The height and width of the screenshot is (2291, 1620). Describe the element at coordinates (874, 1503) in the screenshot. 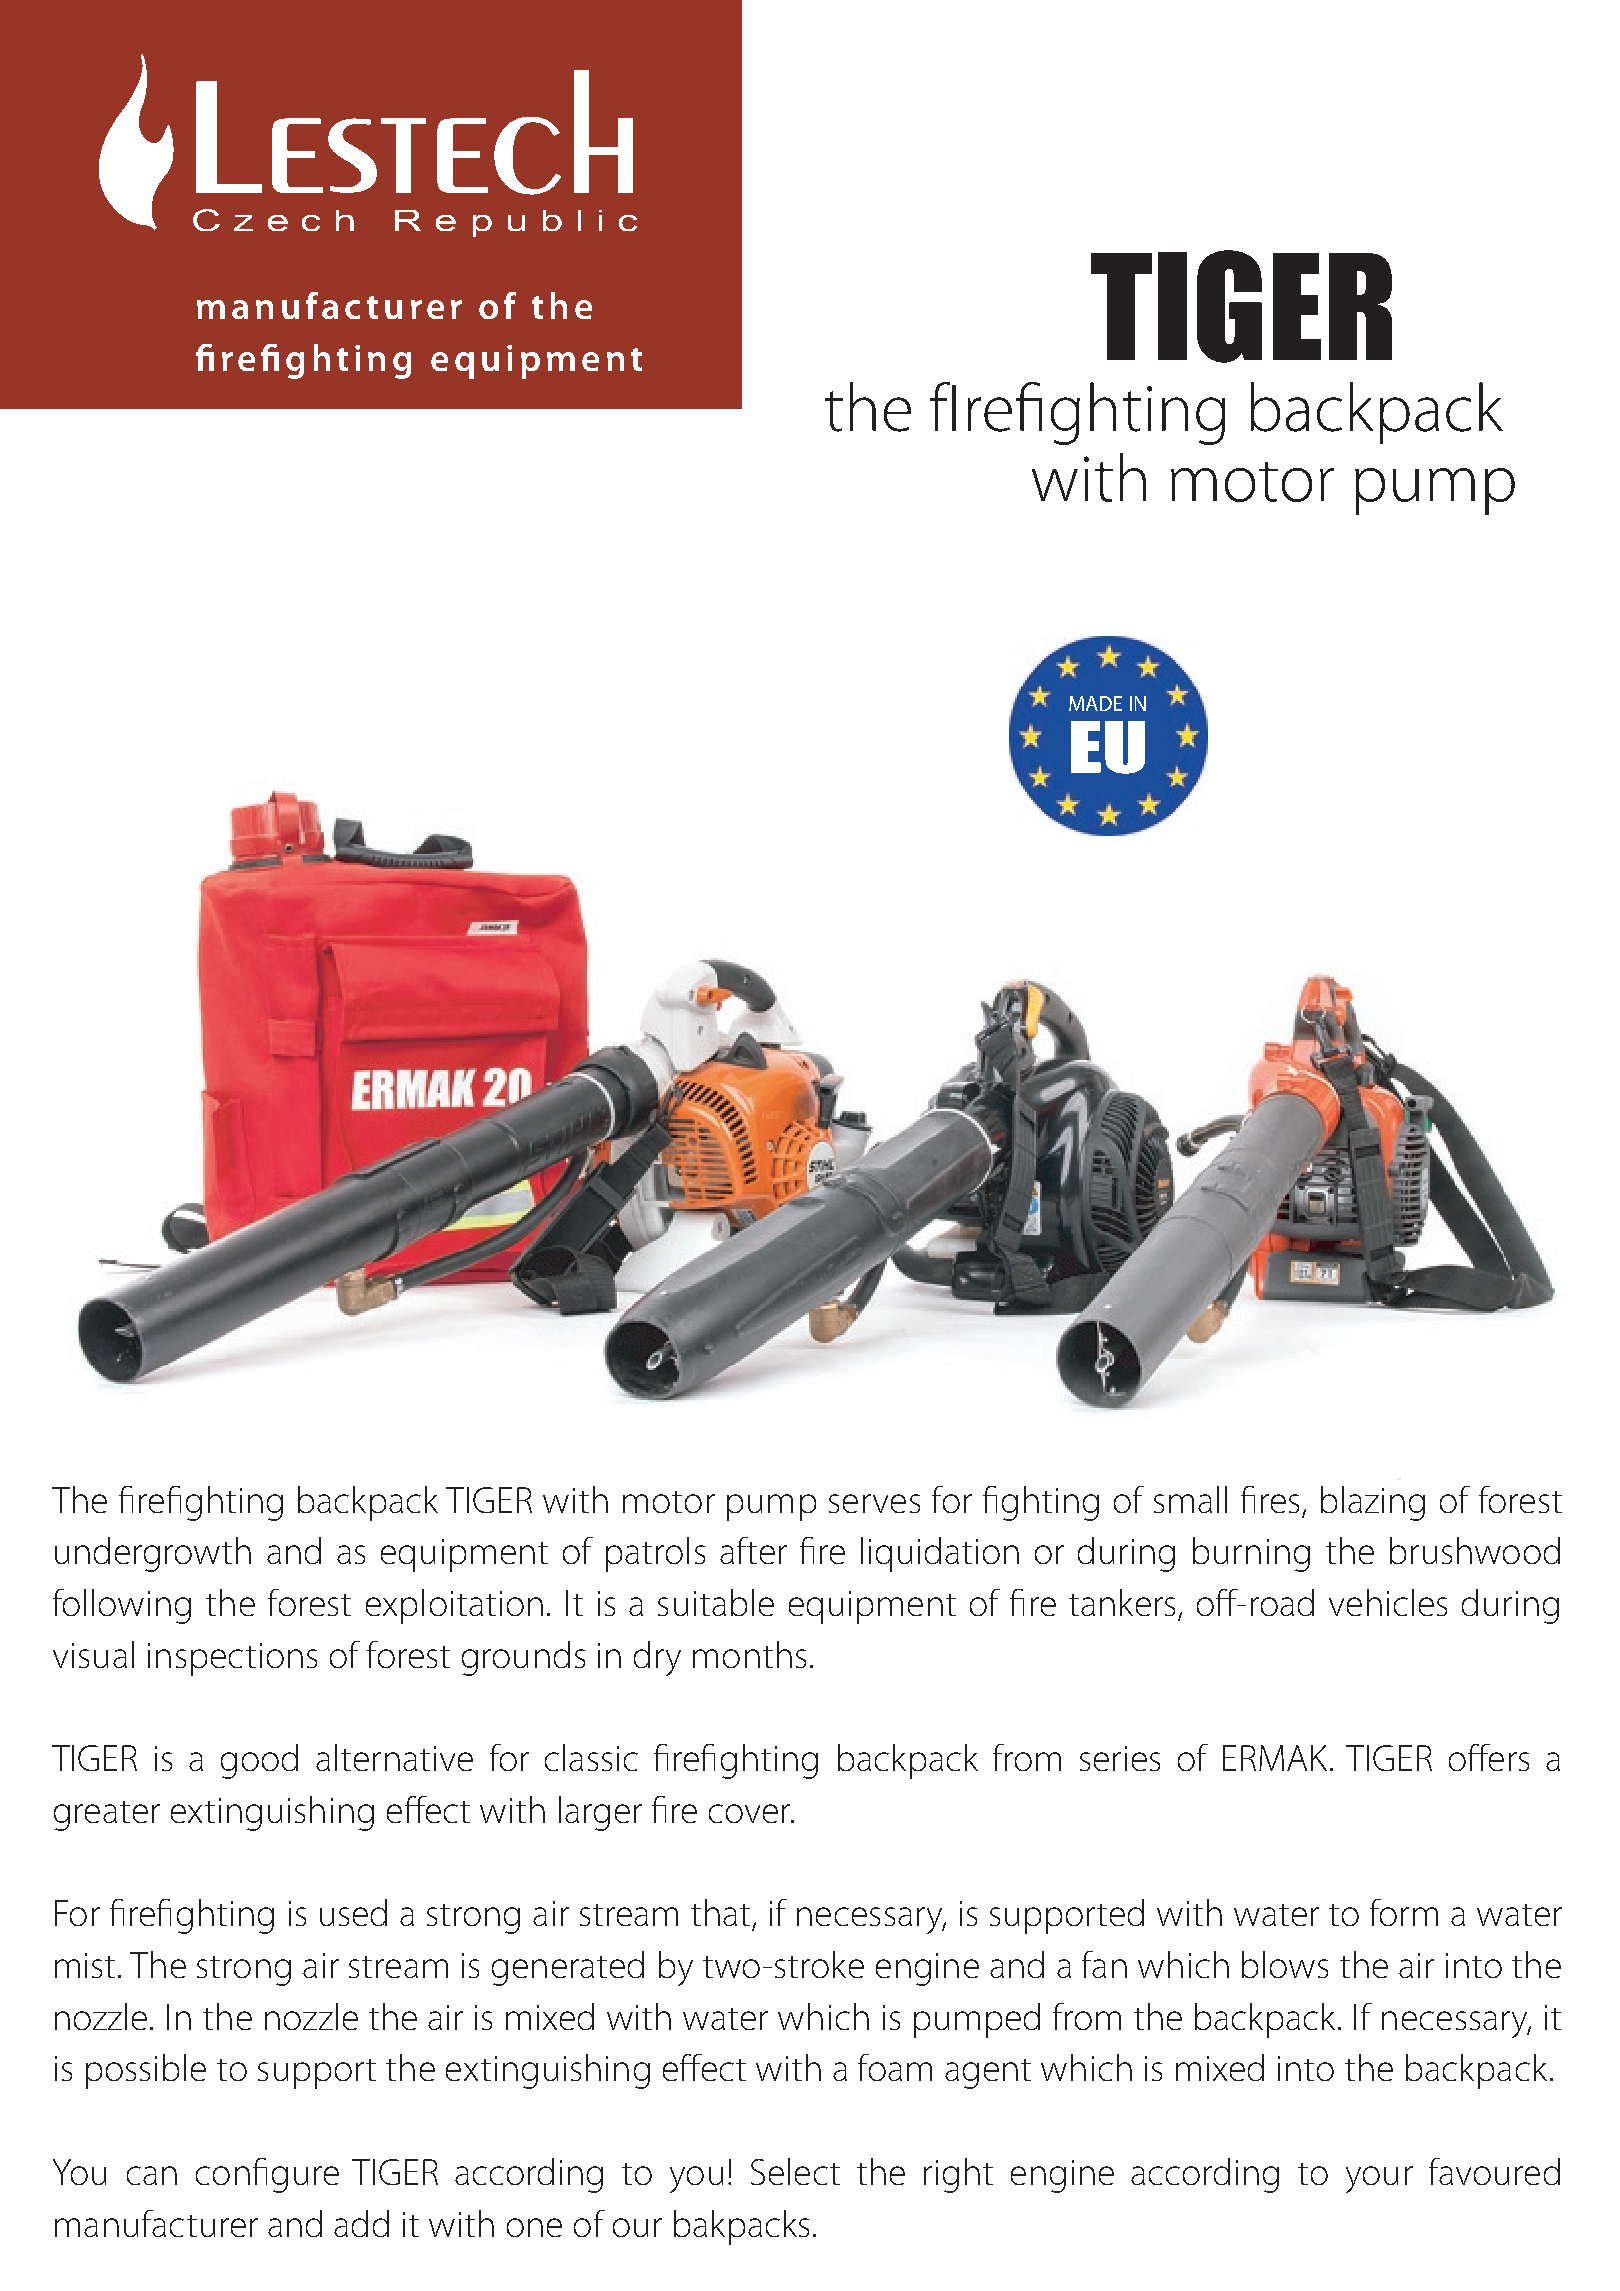

I see `serves` at that location.
